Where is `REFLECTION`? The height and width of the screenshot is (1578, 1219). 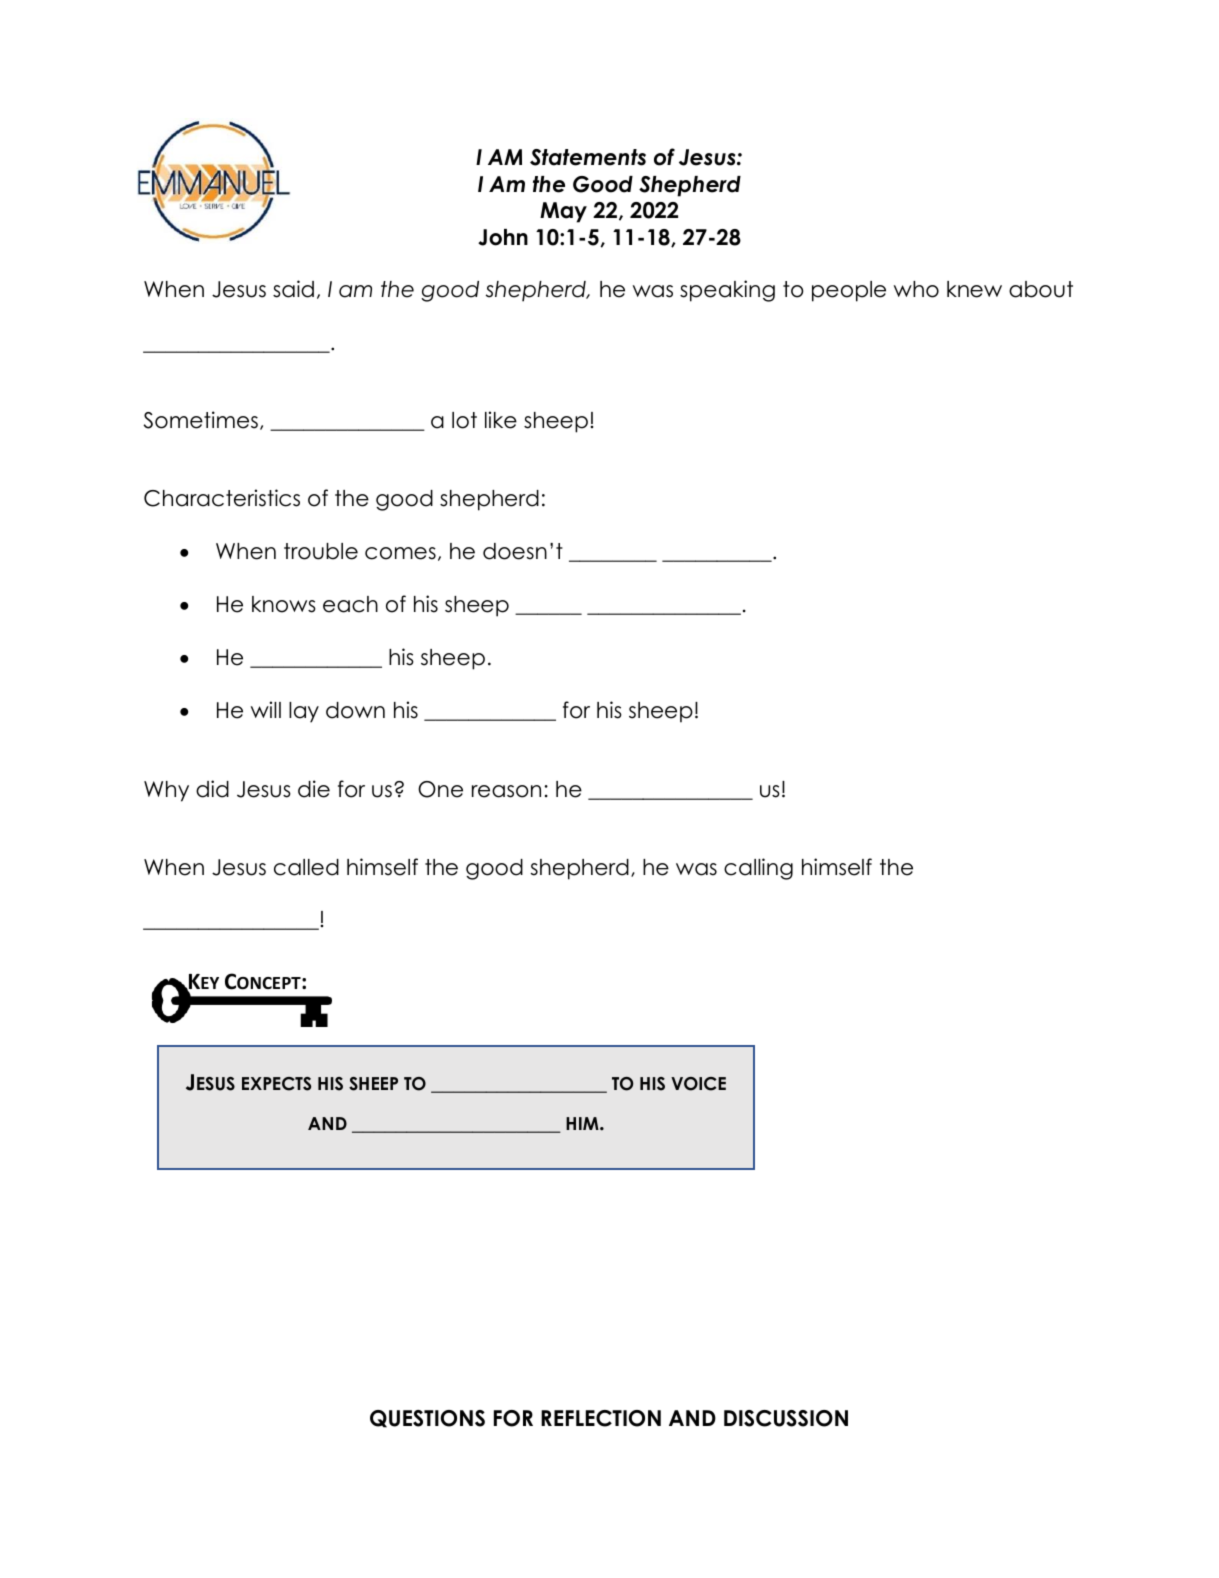 REFLECTION is located at coordinates (601, 1418).
